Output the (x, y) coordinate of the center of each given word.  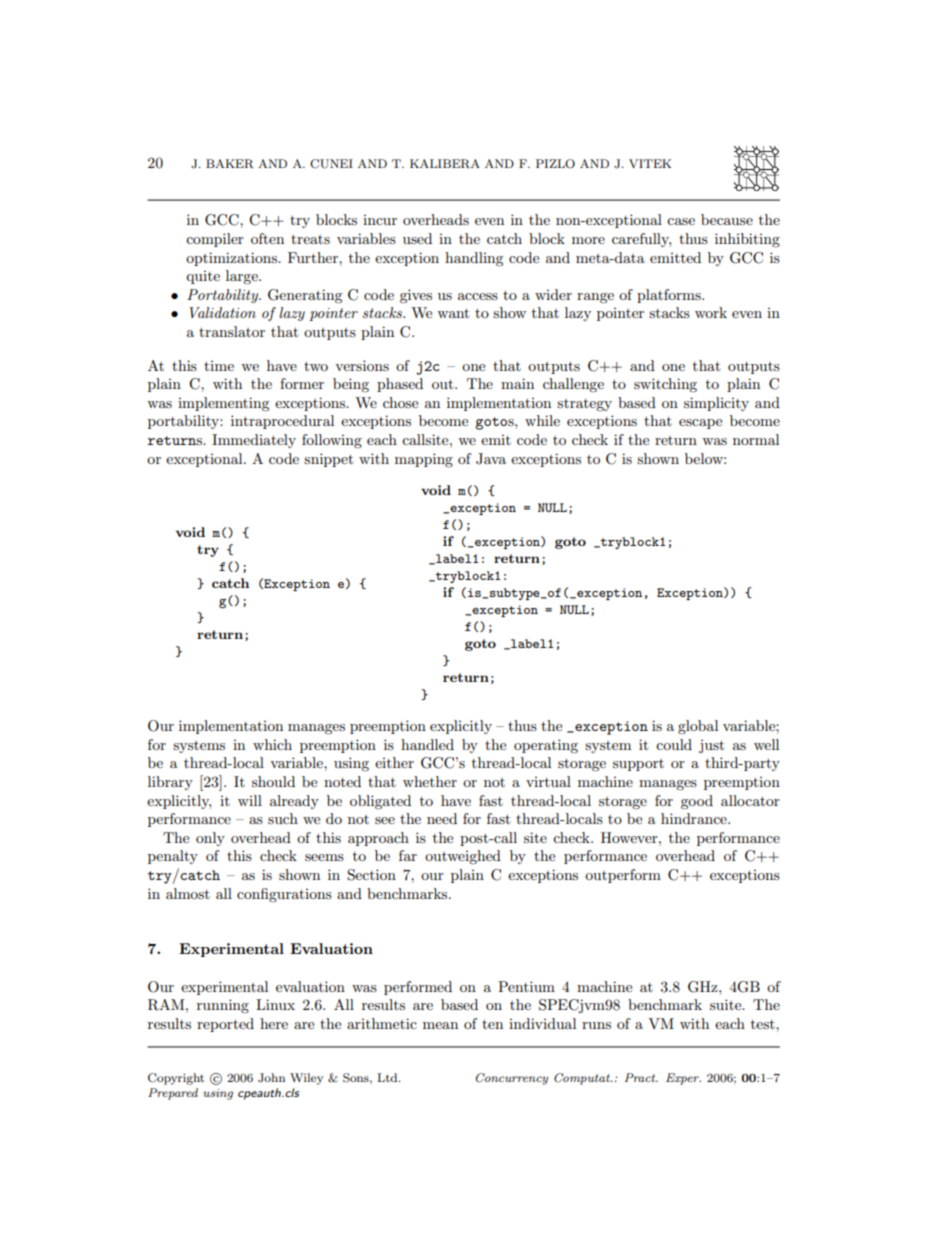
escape (700, 424)
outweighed (463, 857)
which (272, 744)
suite (727, 1004)
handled (427, 744)
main (517, 383)
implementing (224, 404)
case (681, 221)
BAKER (230, 164)
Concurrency (512, 1079)
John (271, 1078)
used (417, 238)
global (698, 727)
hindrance (695, 818)
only (210, 839)
